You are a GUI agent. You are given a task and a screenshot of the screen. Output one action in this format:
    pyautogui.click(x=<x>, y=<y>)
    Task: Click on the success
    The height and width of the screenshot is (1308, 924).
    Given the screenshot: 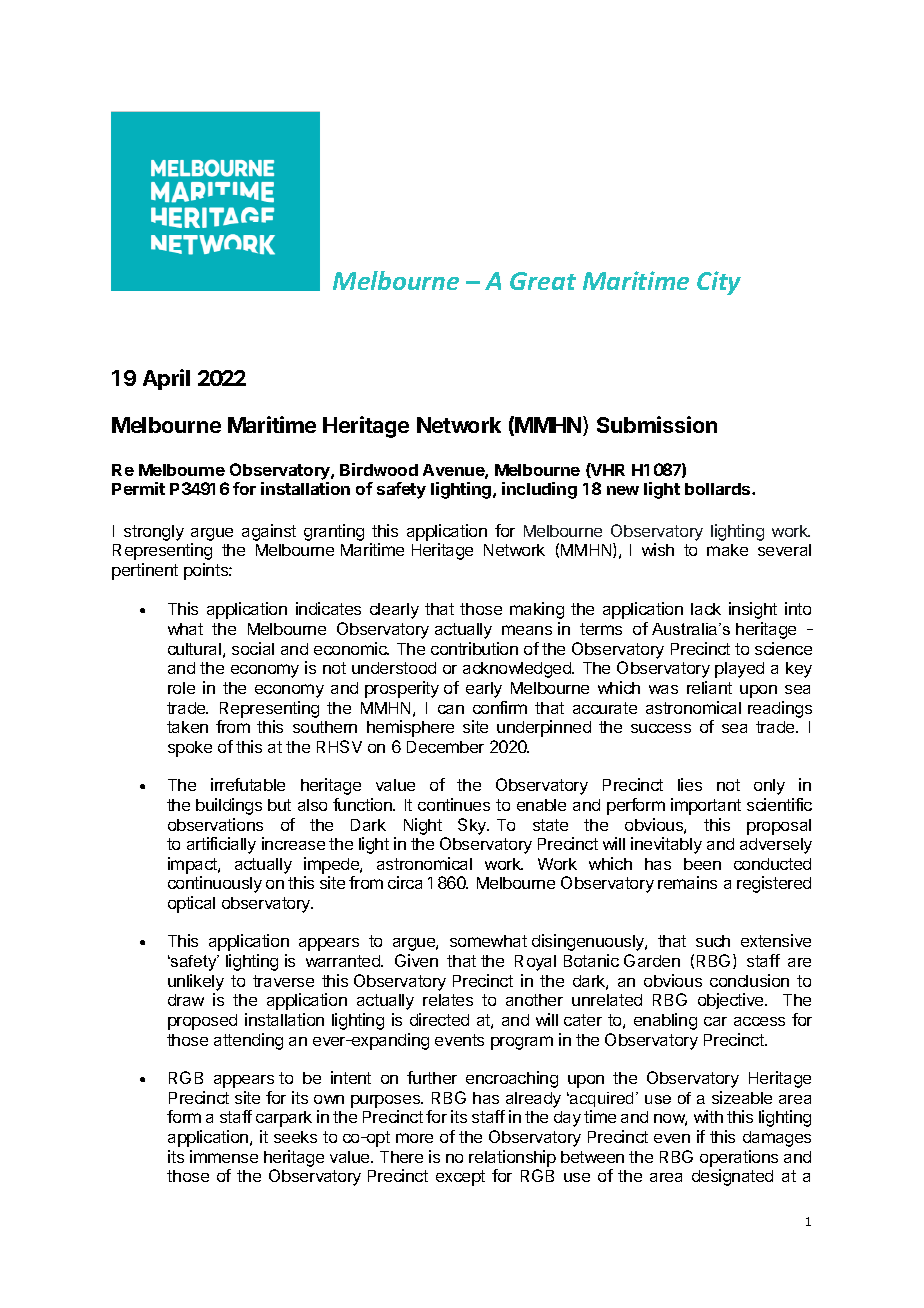 What is the action you would take?
    pyautogui.click(x=661, y=728)
